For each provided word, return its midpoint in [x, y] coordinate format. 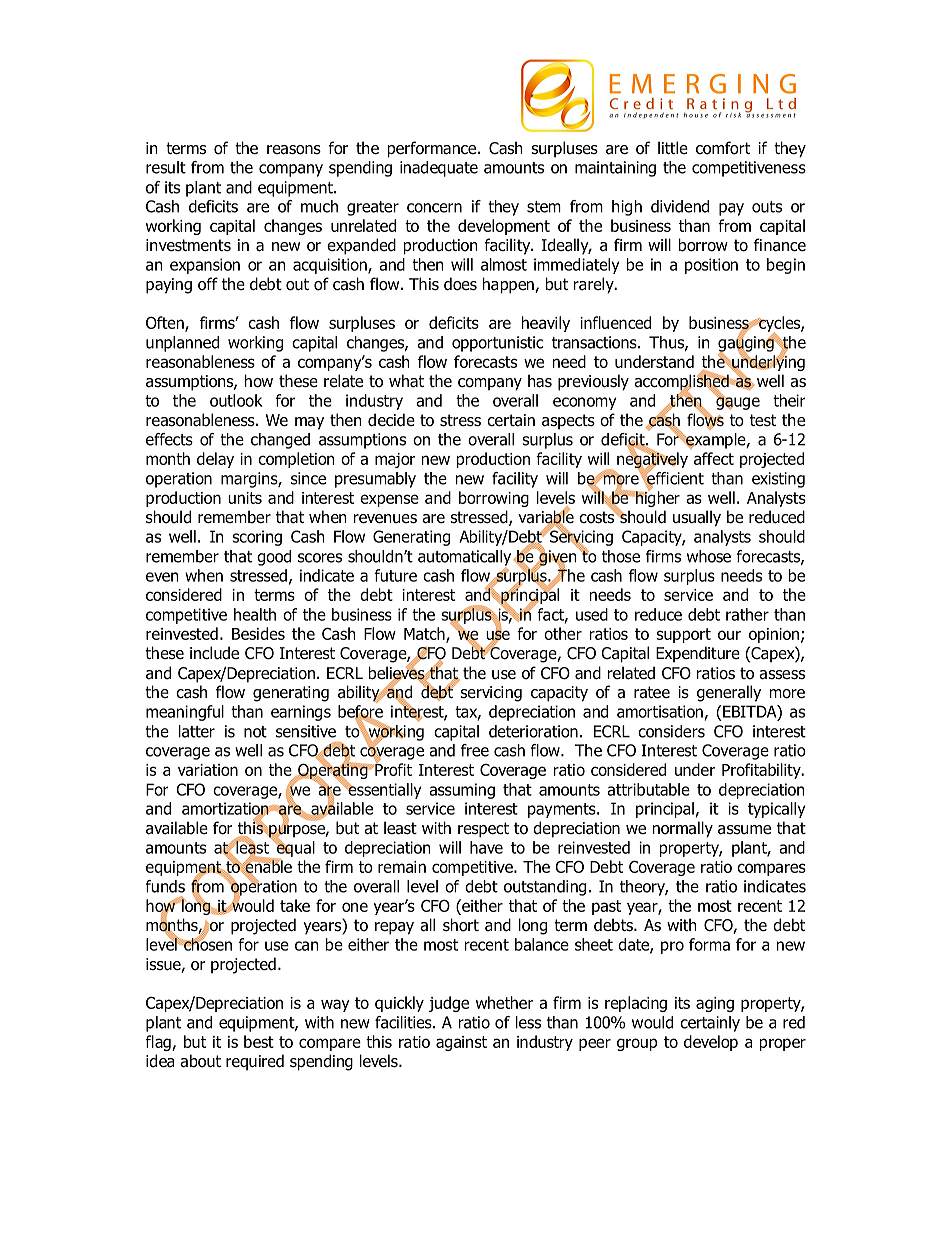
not [255, 732]
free [475, 750]
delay [215, 460]
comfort [723, 148]
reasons [294, 150]
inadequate [439, 169]
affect [714, 458]
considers [671, 731]
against [461, 1043]
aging [715, 1004]
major [395, 460]
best [259, 1041]
